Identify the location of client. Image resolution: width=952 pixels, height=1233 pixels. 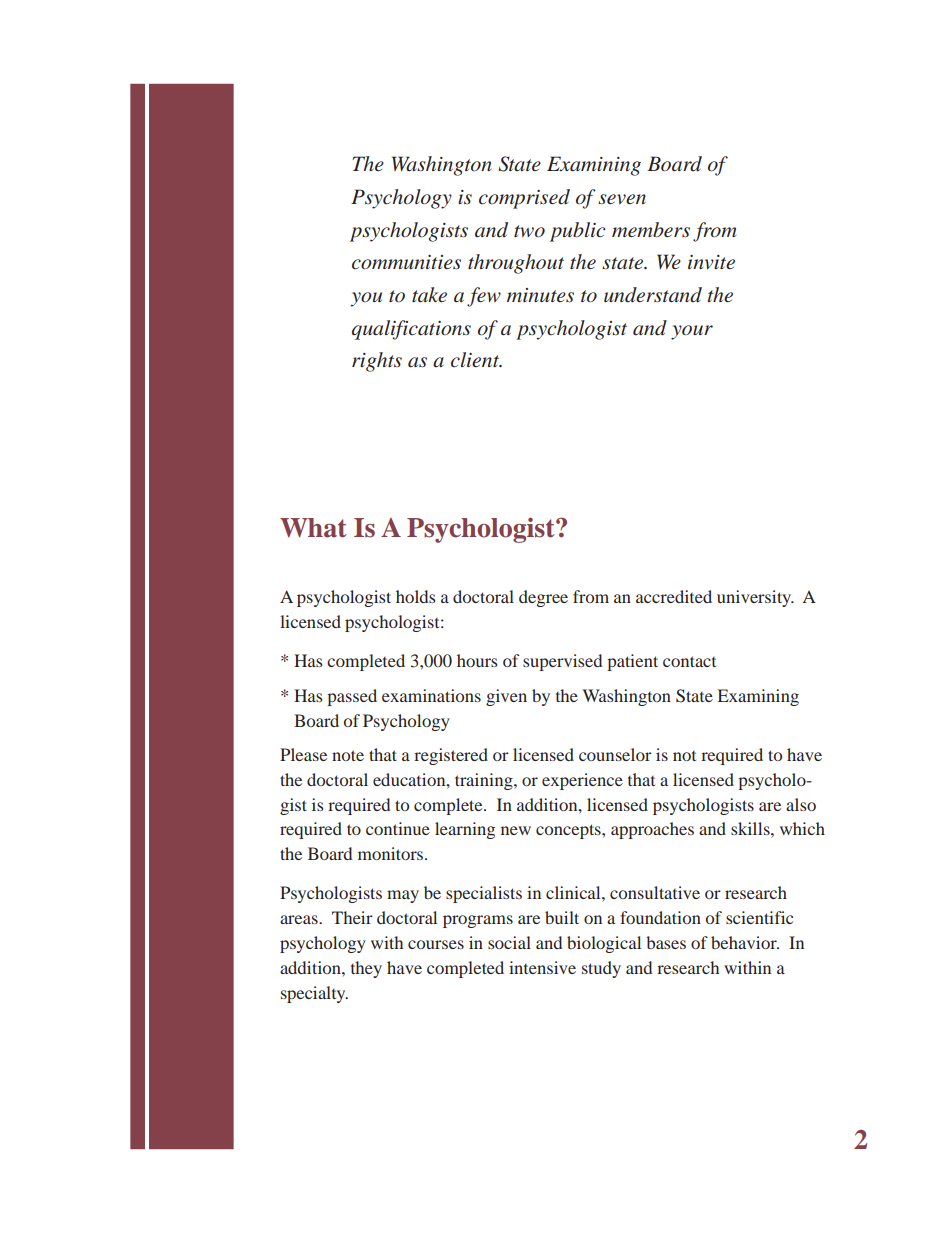
(476, 360).
